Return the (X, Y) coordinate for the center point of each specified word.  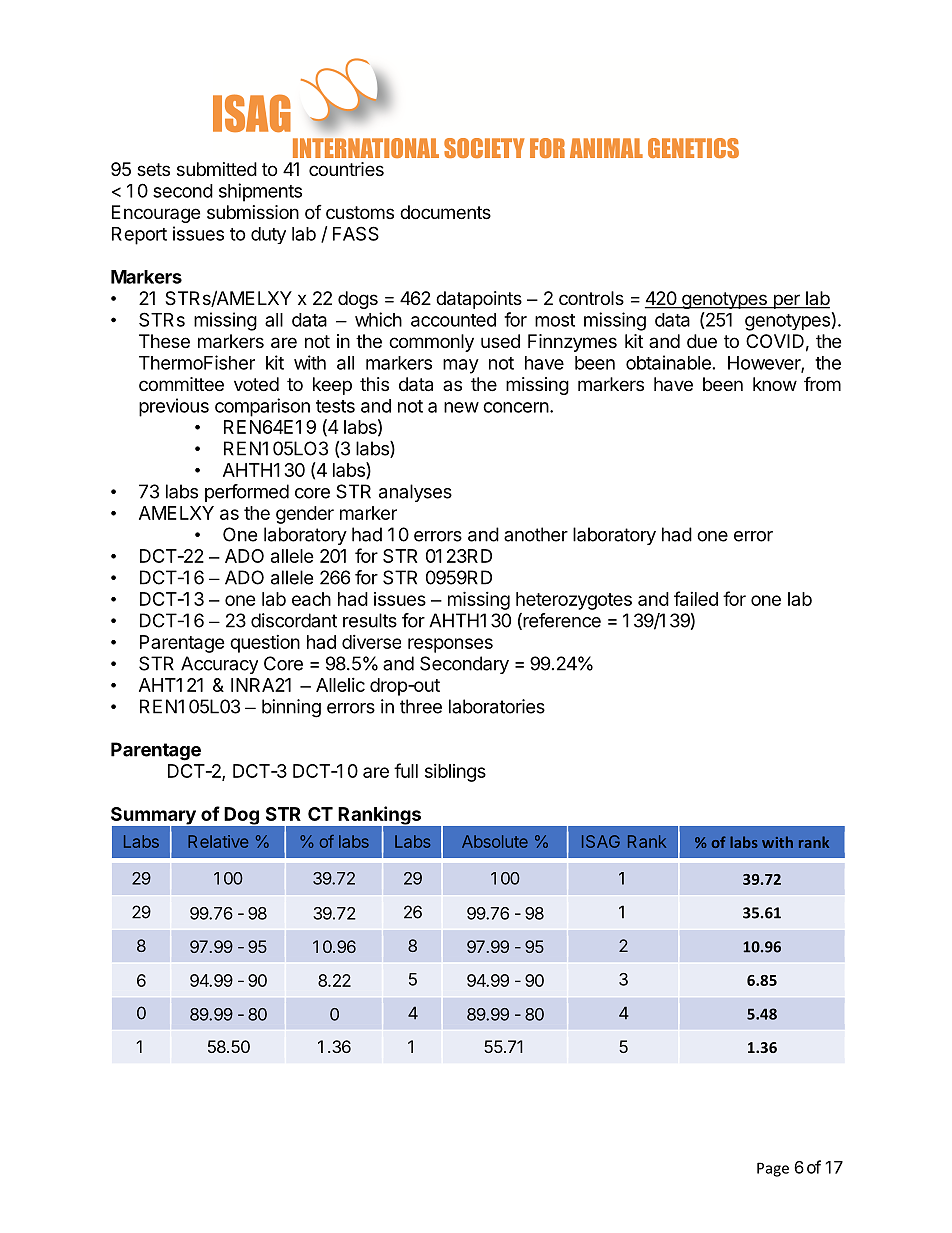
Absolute (495, 841)
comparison (262, 407)
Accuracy (219, 665)
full (406, 770)
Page (773, 1169)
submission (253, 212)
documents (445, 212)
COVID (775, 341)
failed (696, 598)
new (461, 407)
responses (450, 645)
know (775, 384)
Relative (218, 841)
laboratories (497, 706)
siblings (455, 773)
